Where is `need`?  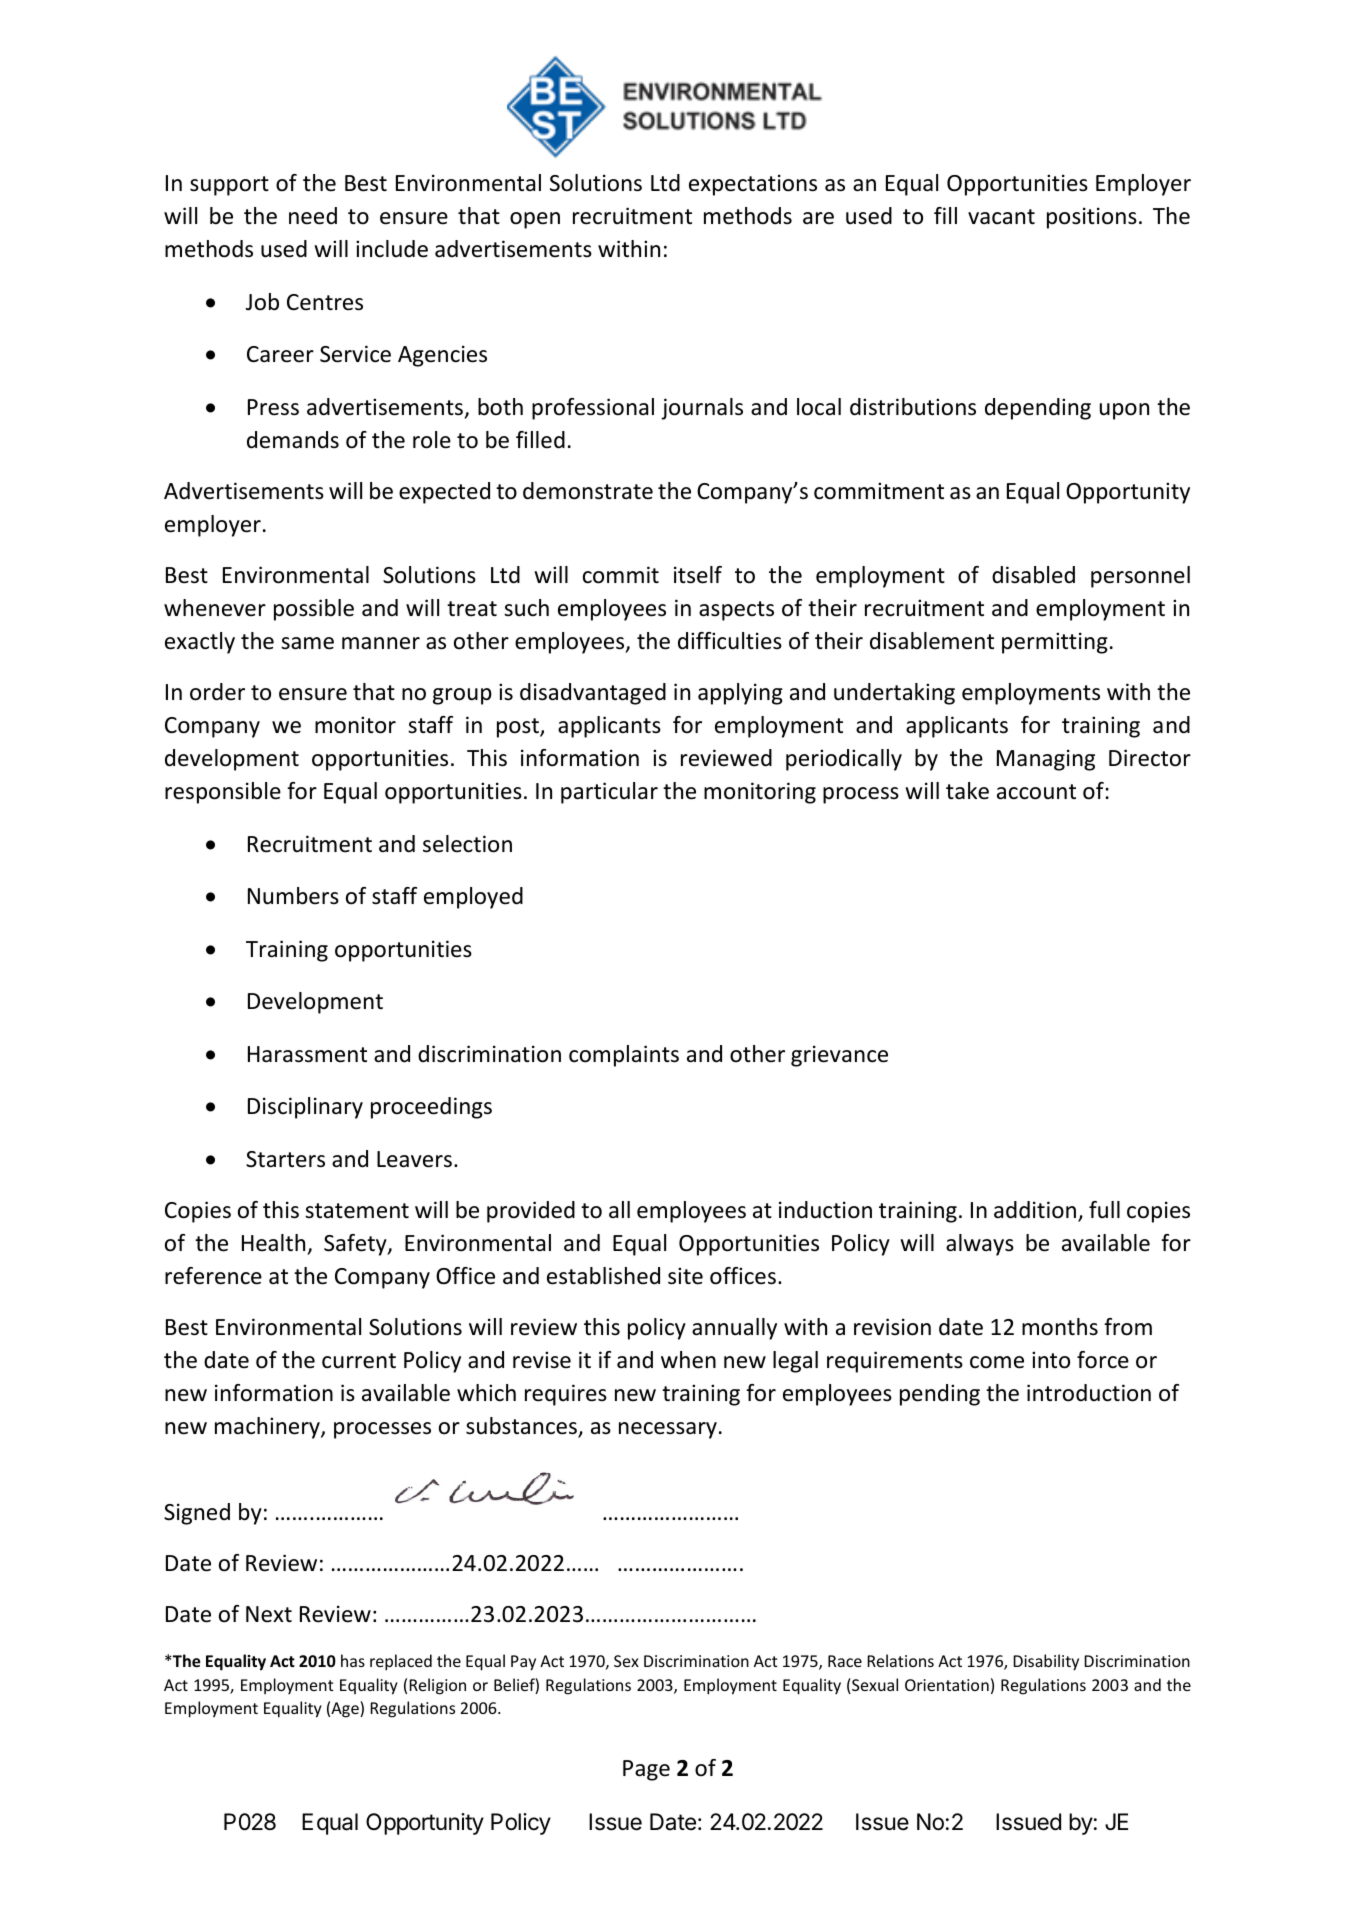 need is located at coordinates (313, 216).
